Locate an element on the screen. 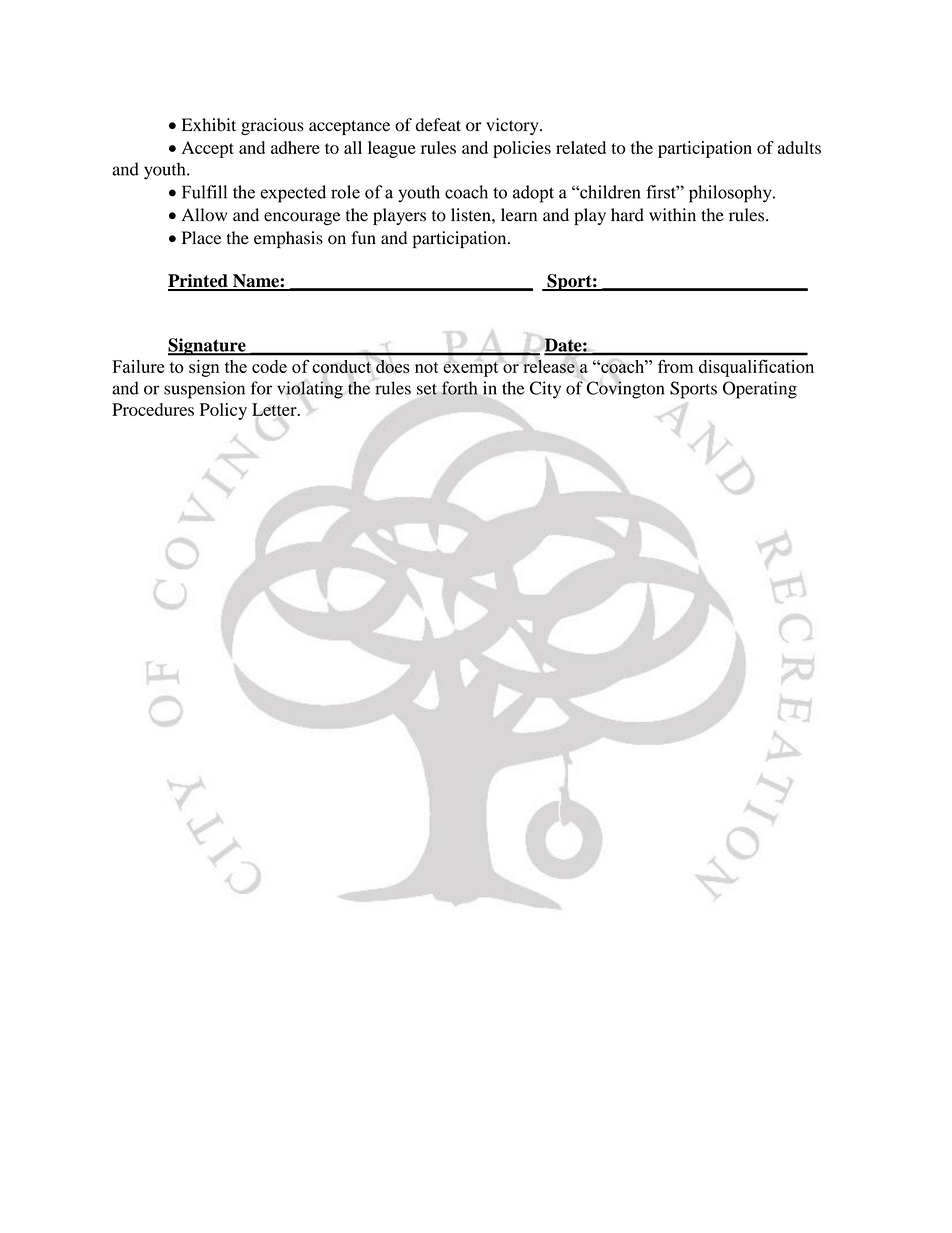 The width and height of the screenshot is (952, 1233). Exhibit is located at coordinates (209, 125).
